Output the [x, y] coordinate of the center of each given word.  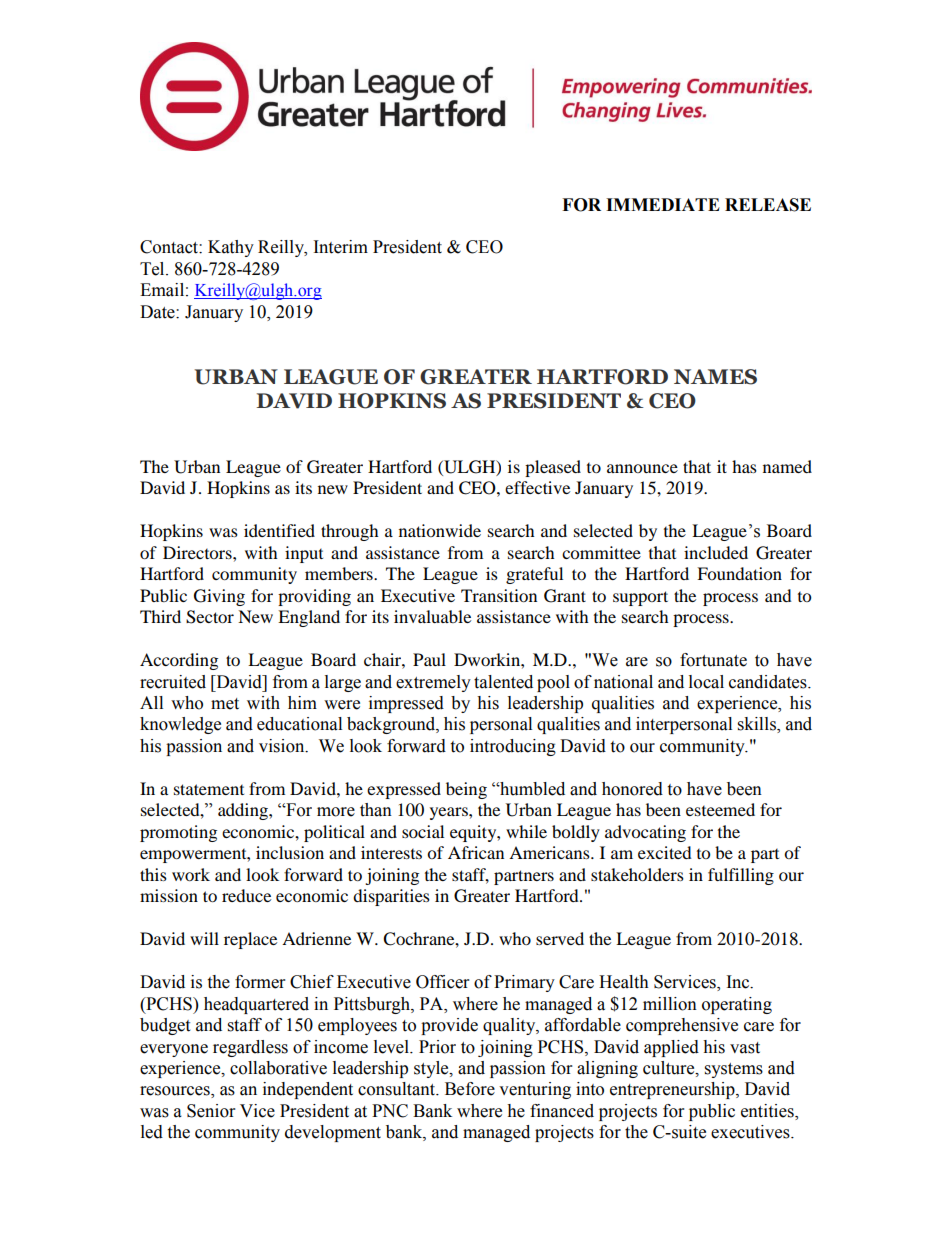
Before [470, 1089]
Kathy [231, 248]
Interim [341, 247]
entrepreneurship [673, 1090]
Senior [211, 1111]
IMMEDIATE [663, 204]
